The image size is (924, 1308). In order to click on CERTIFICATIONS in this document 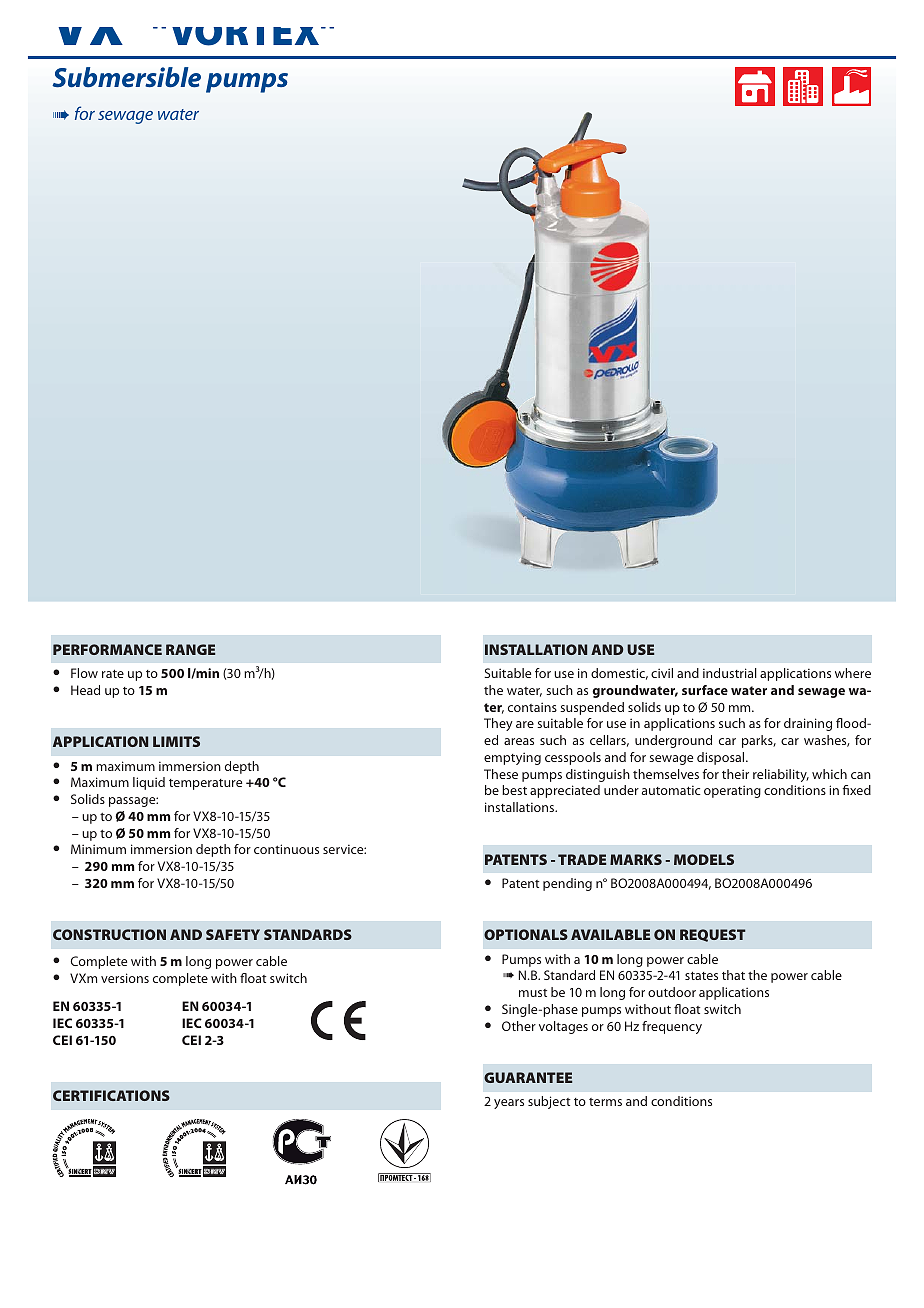, I will do `click(111, 1095)`.
